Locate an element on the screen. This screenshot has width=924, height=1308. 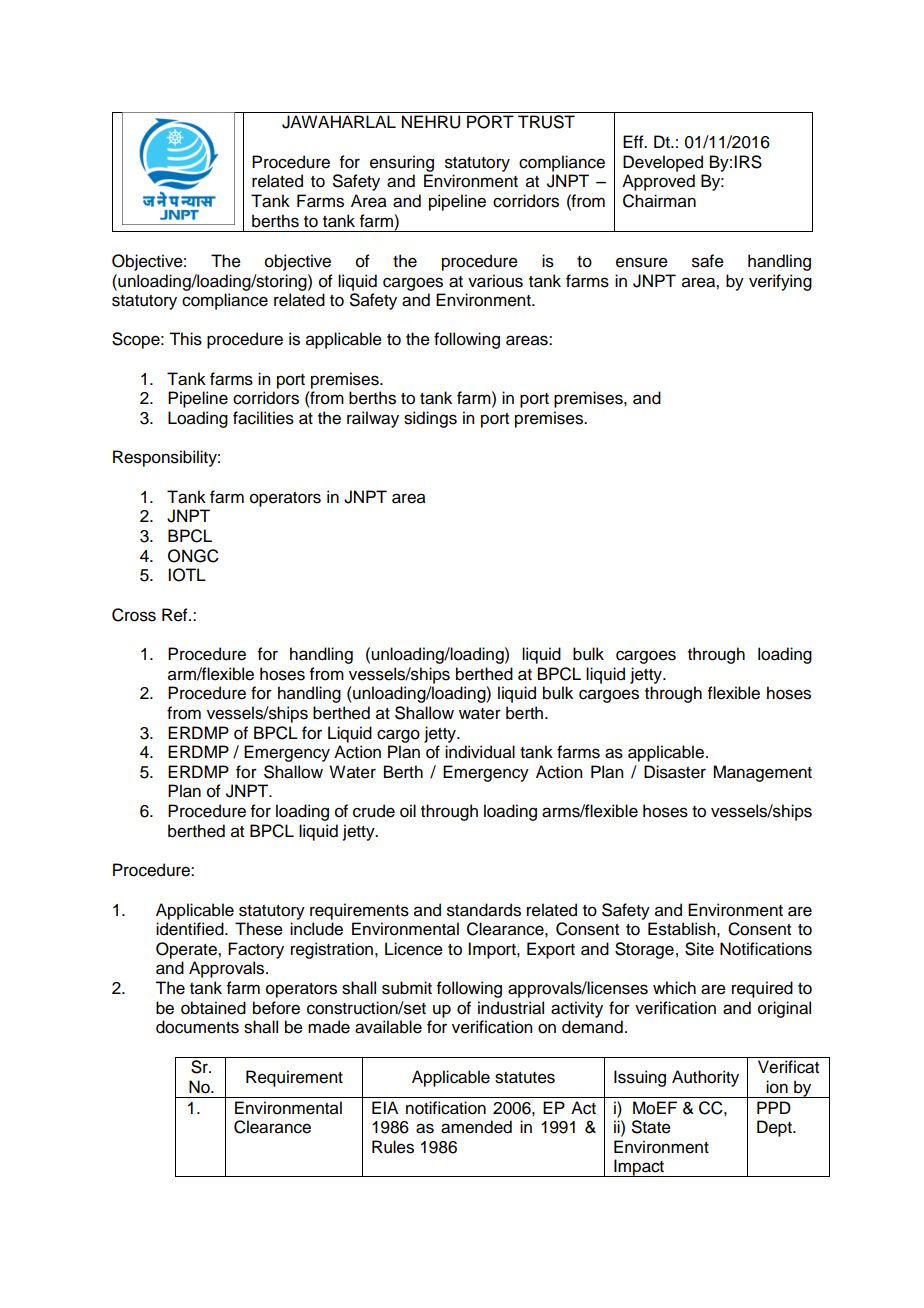
State is located at coordinates (651, 1127).
